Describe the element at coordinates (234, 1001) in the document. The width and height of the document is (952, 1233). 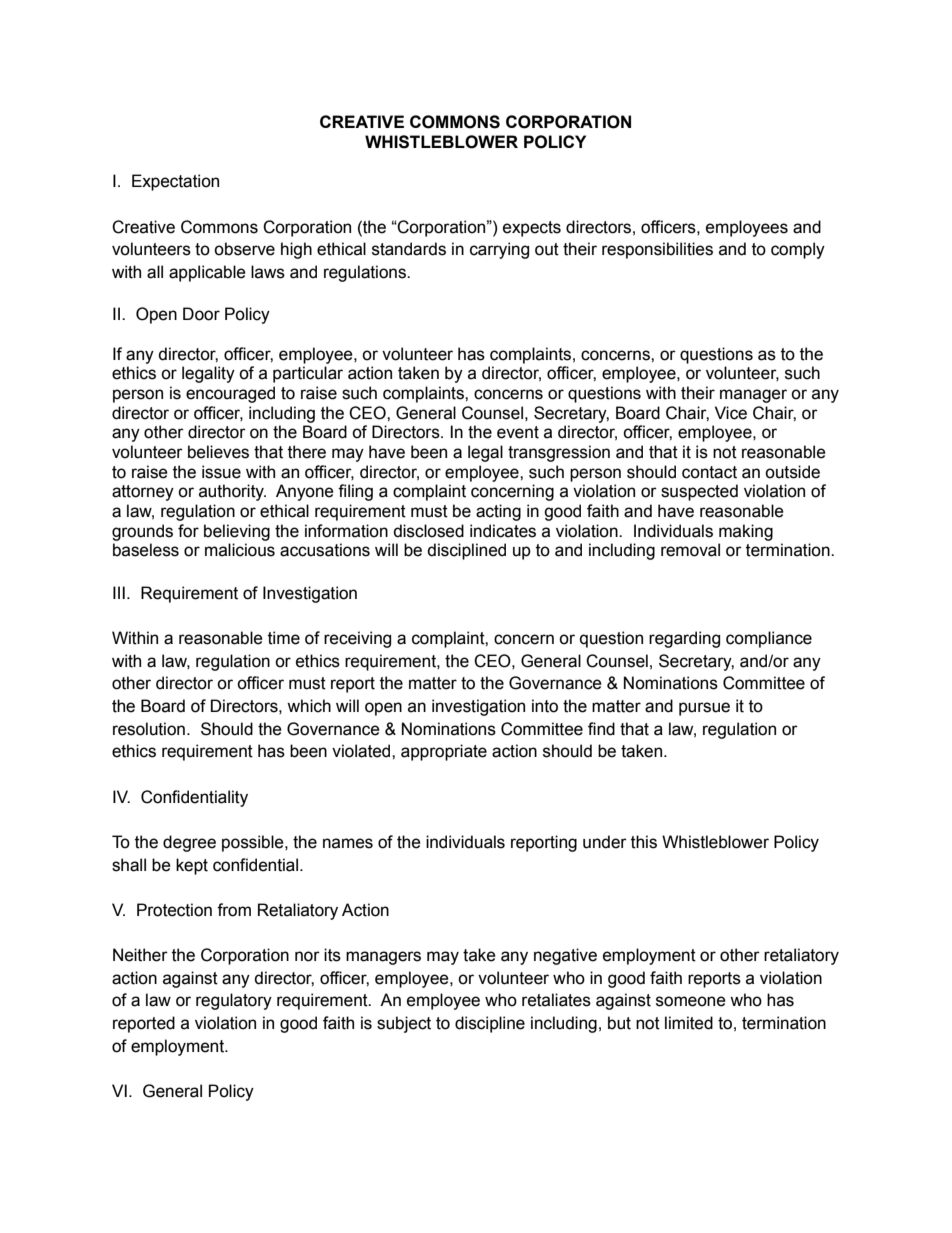
I see `regulatory` at that location.
